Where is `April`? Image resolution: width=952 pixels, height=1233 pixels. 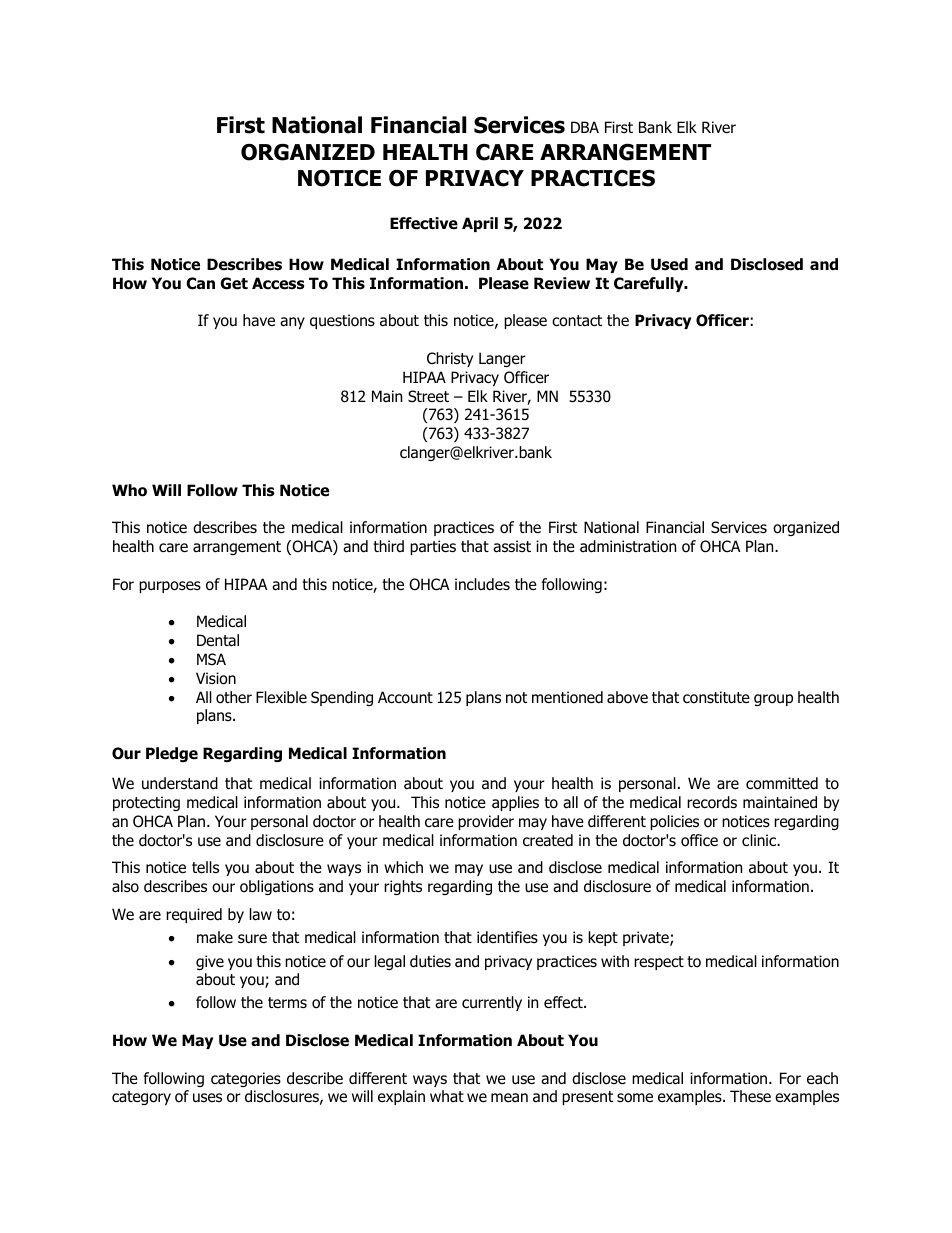
April is located at coordinates (480, 224).
